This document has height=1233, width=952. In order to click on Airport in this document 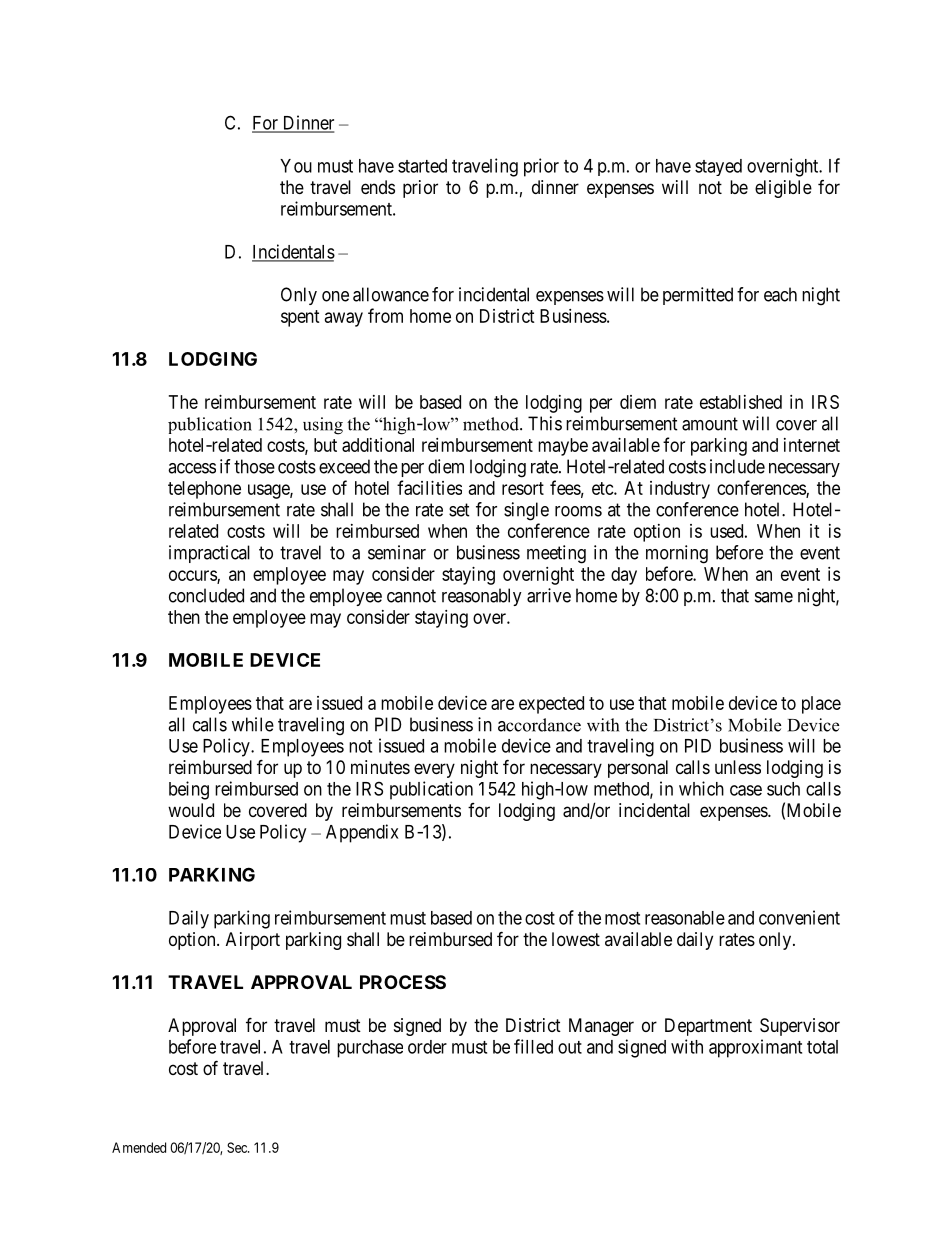, I will do `click(253, 941)`.
